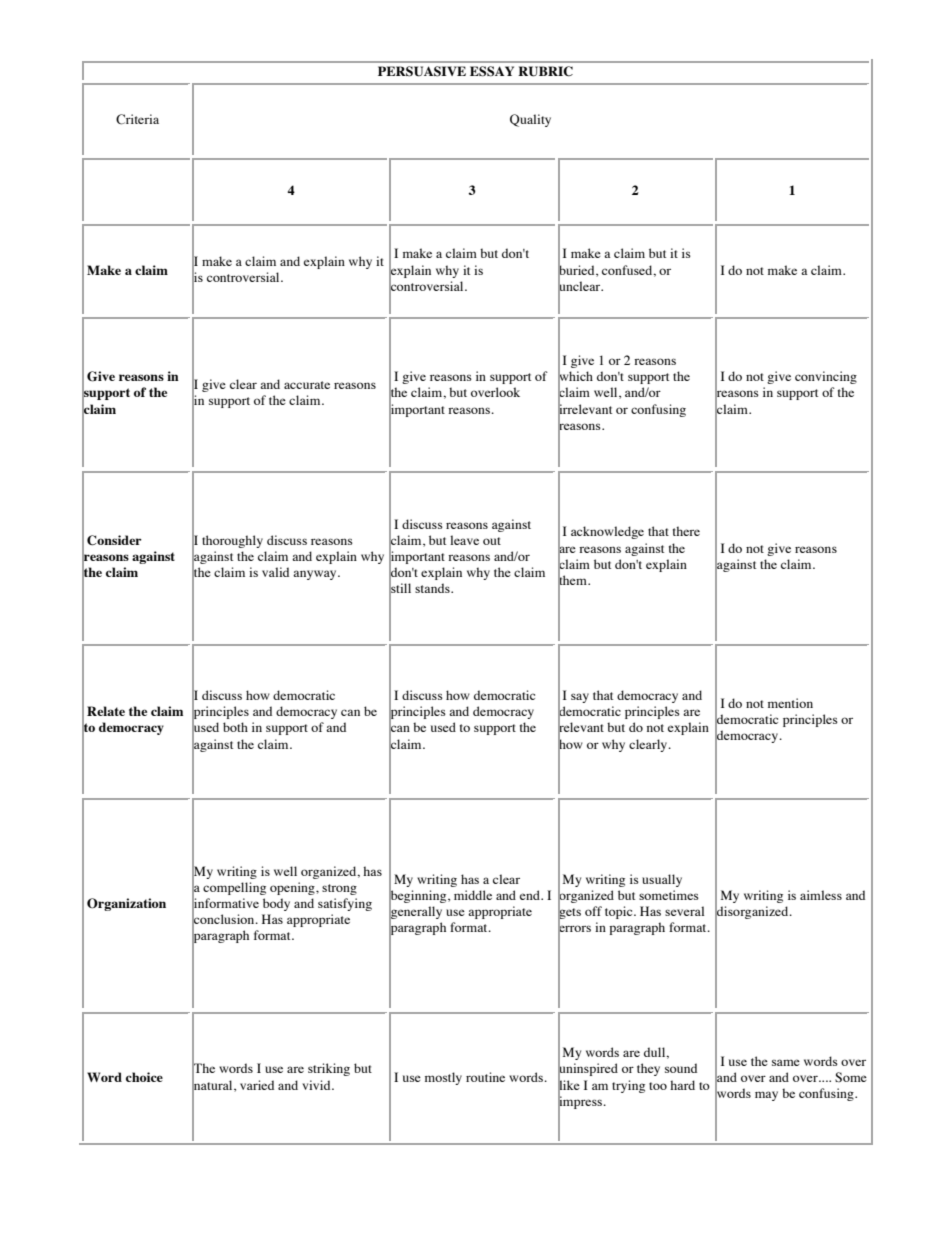  What do you see at coordinates (545, 71) in the screenshot?
I see `RUBRIC` at bounding box center [545, 71].
